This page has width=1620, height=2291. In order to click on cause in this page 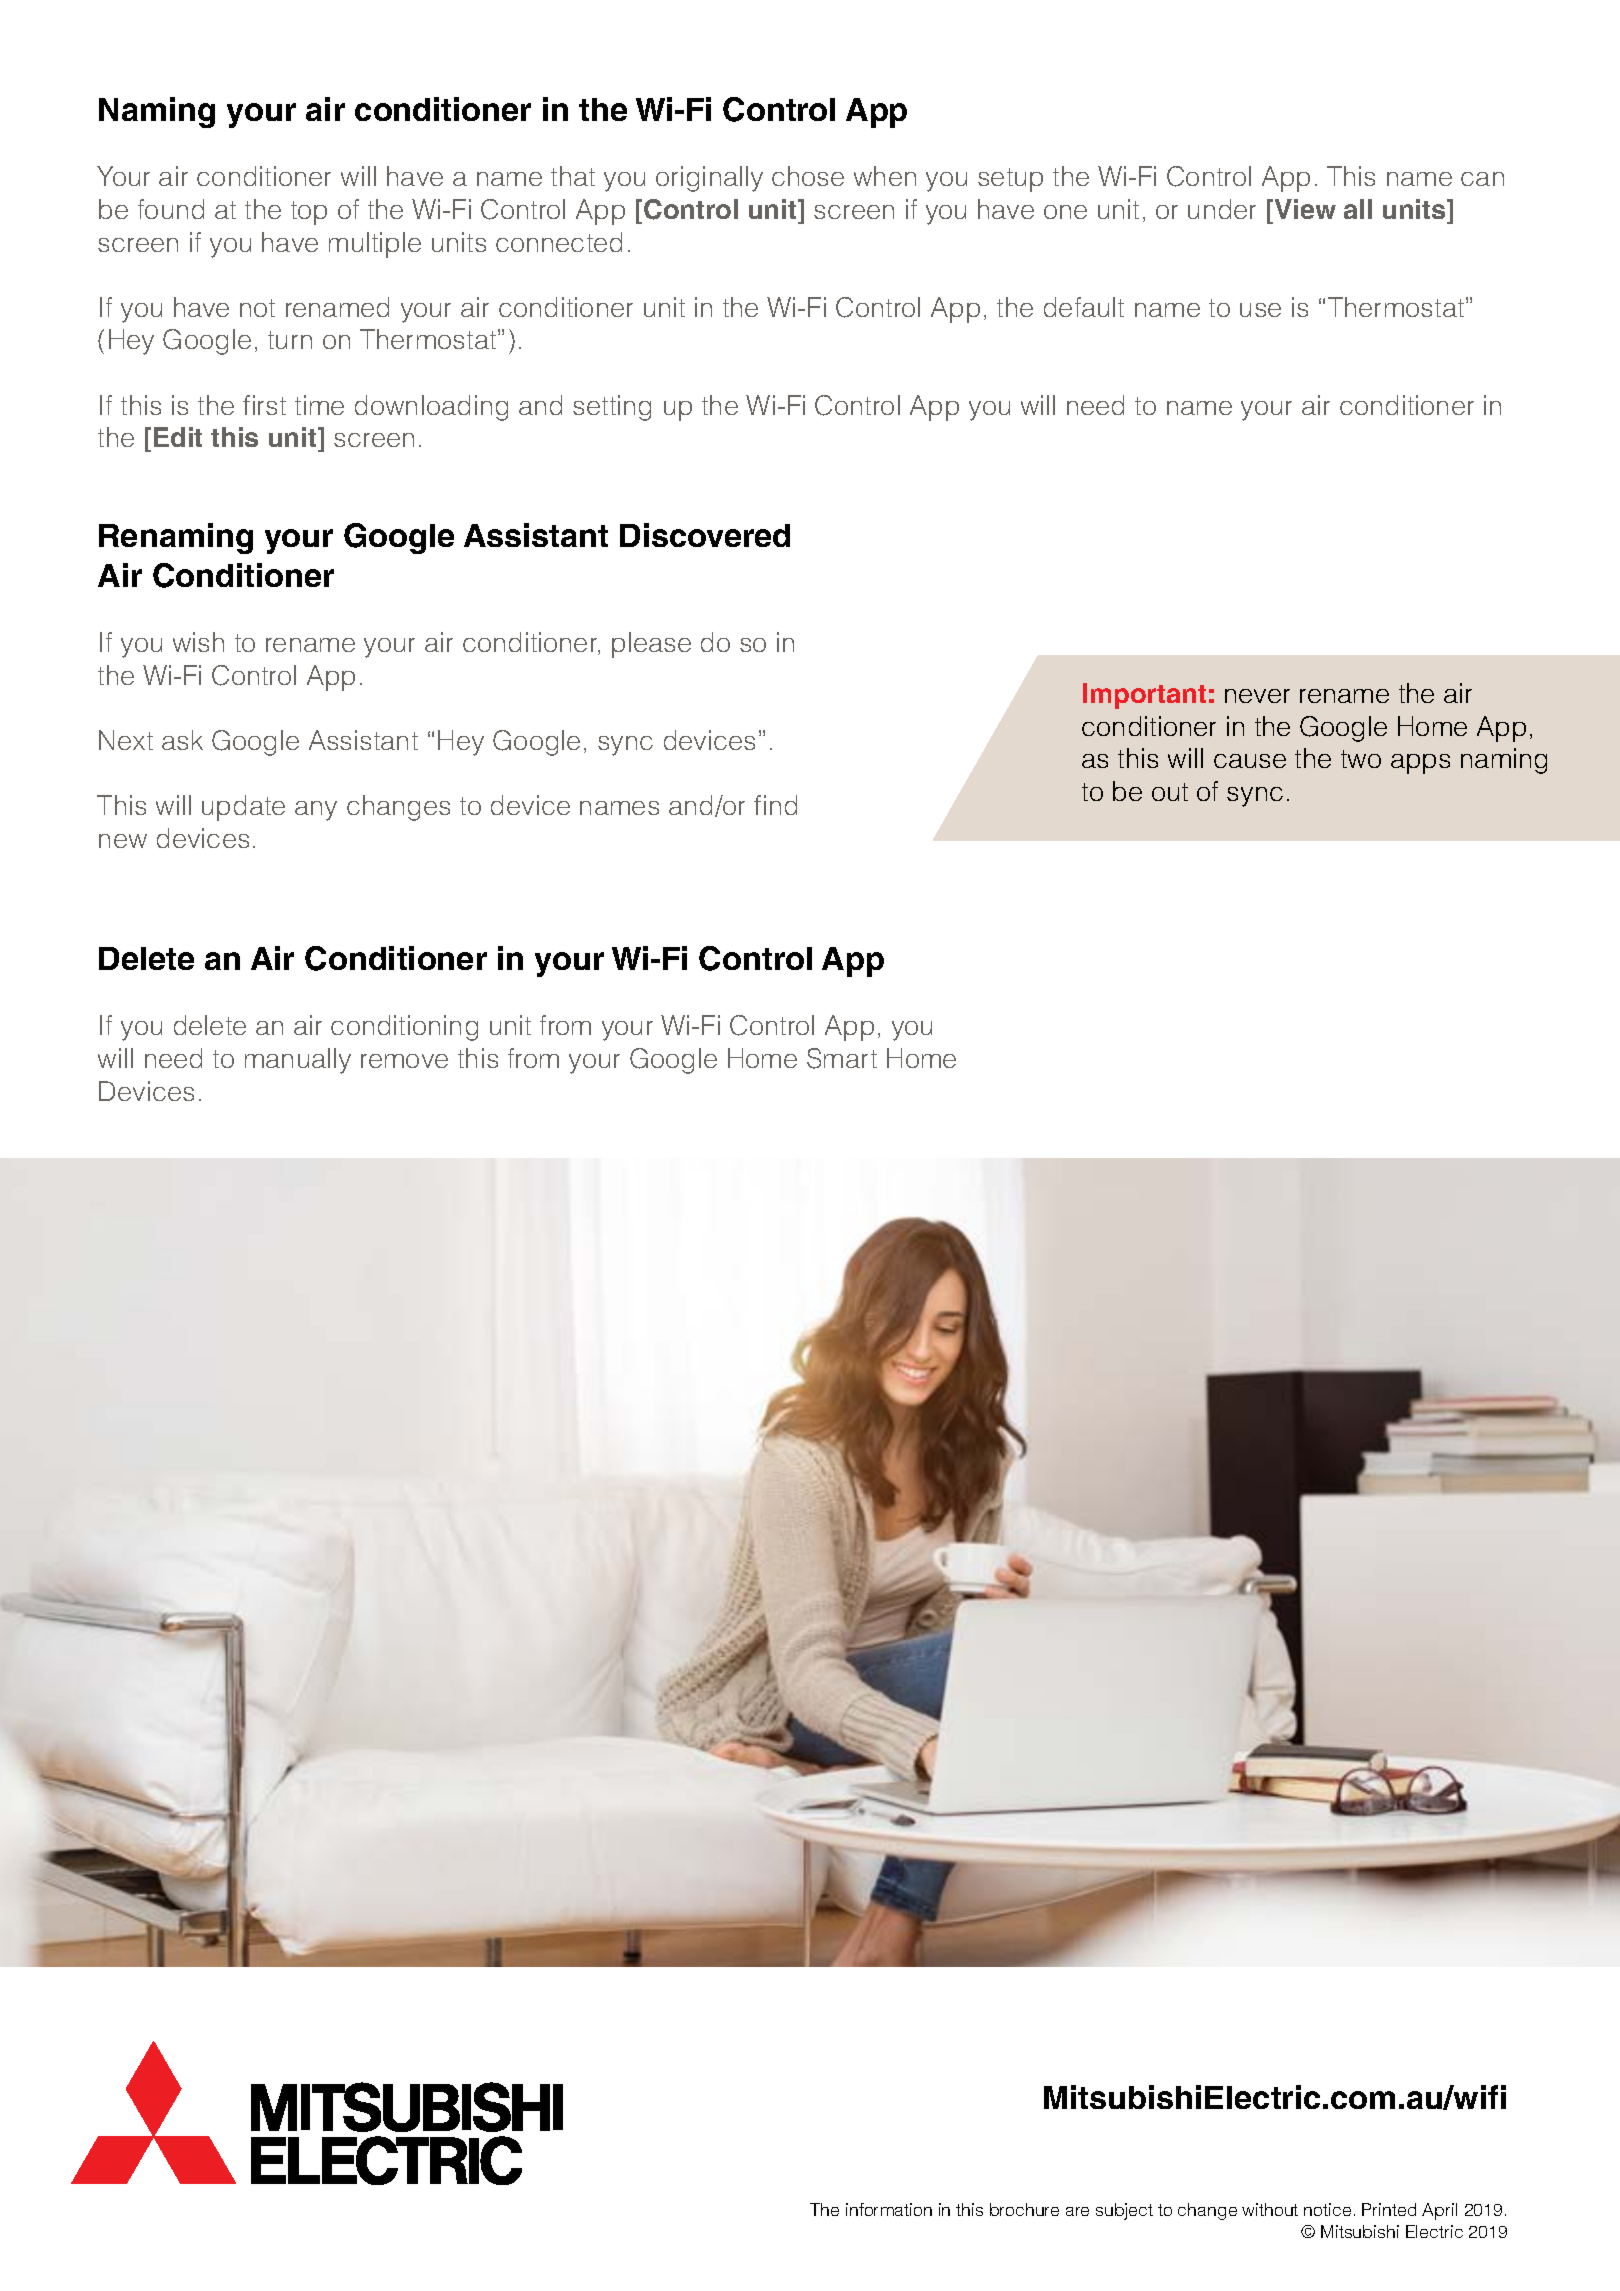, I will do `click(1250, 761)`.
